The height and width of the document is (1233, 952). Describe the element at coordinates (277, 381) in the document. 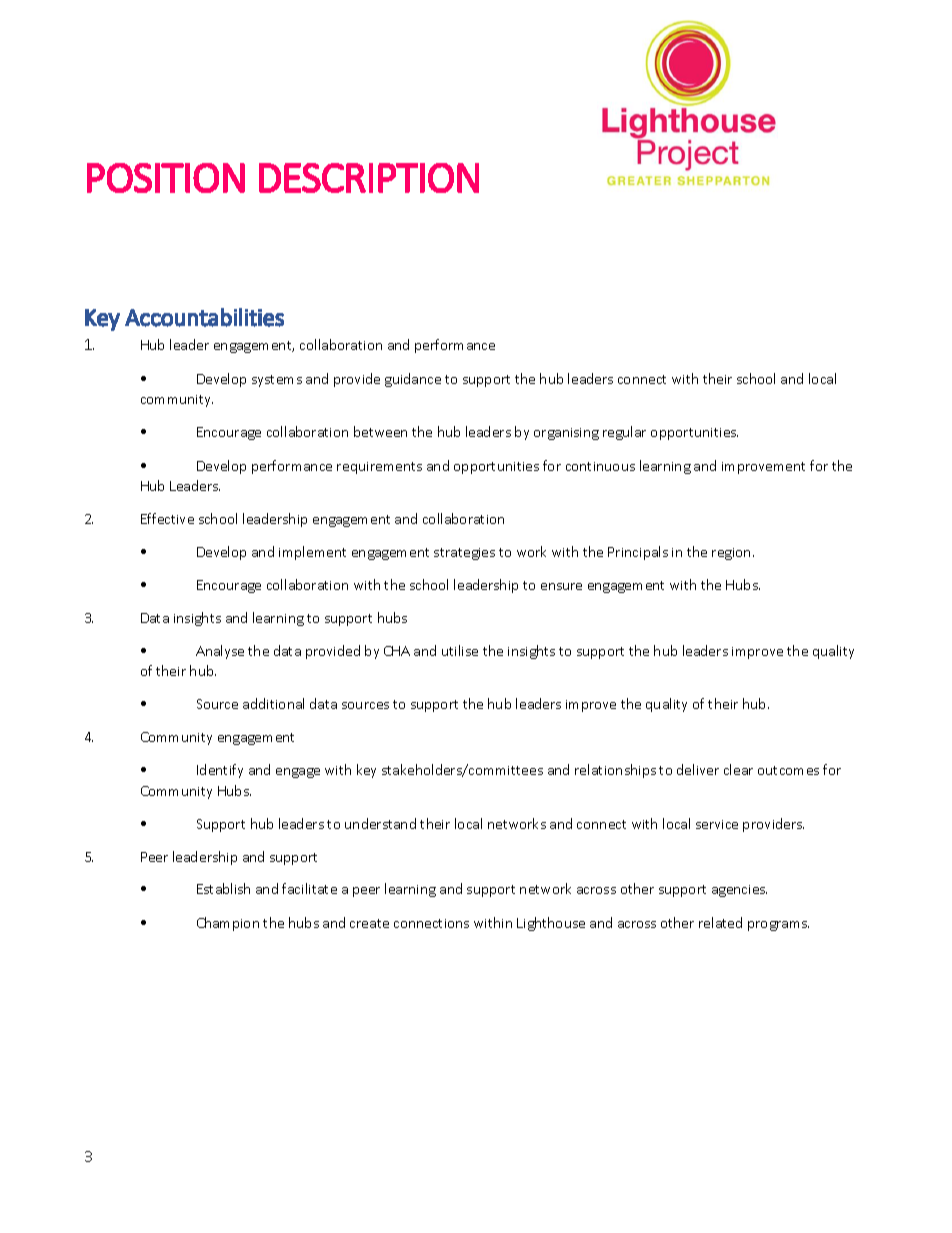

I see `systems` at that location.
